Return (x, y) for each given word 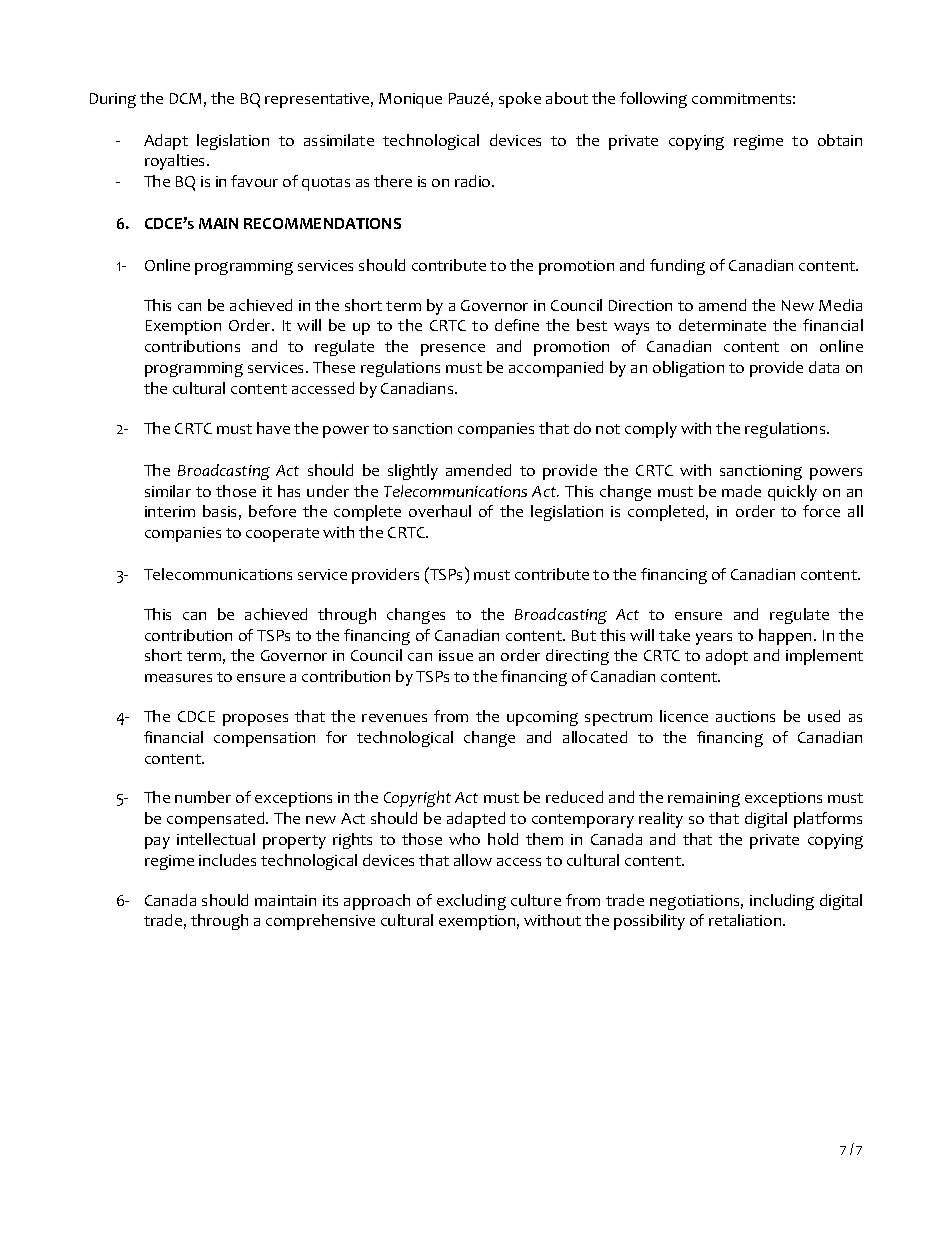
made (741, 491)
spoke (520, 100)
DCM (185, 98)
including (782, 902)
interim (170, 511)
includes (227, 860)
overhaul (440, 511)
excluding (471, 902)
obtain (840, 140)
